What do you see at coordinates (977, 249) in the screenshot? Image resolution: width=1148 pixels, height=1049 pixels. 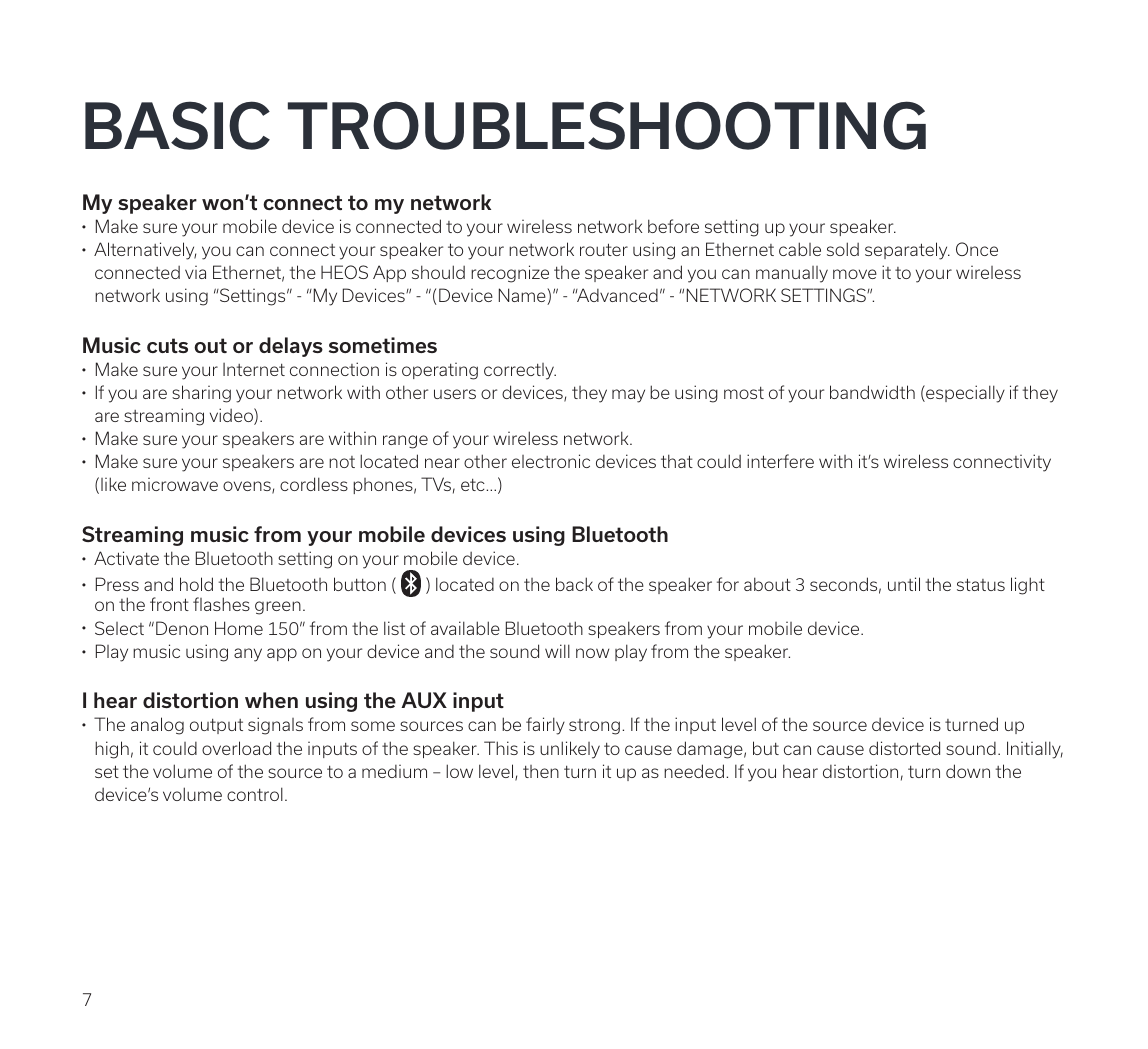 I see `Once` at bounding box center [977, 249].
